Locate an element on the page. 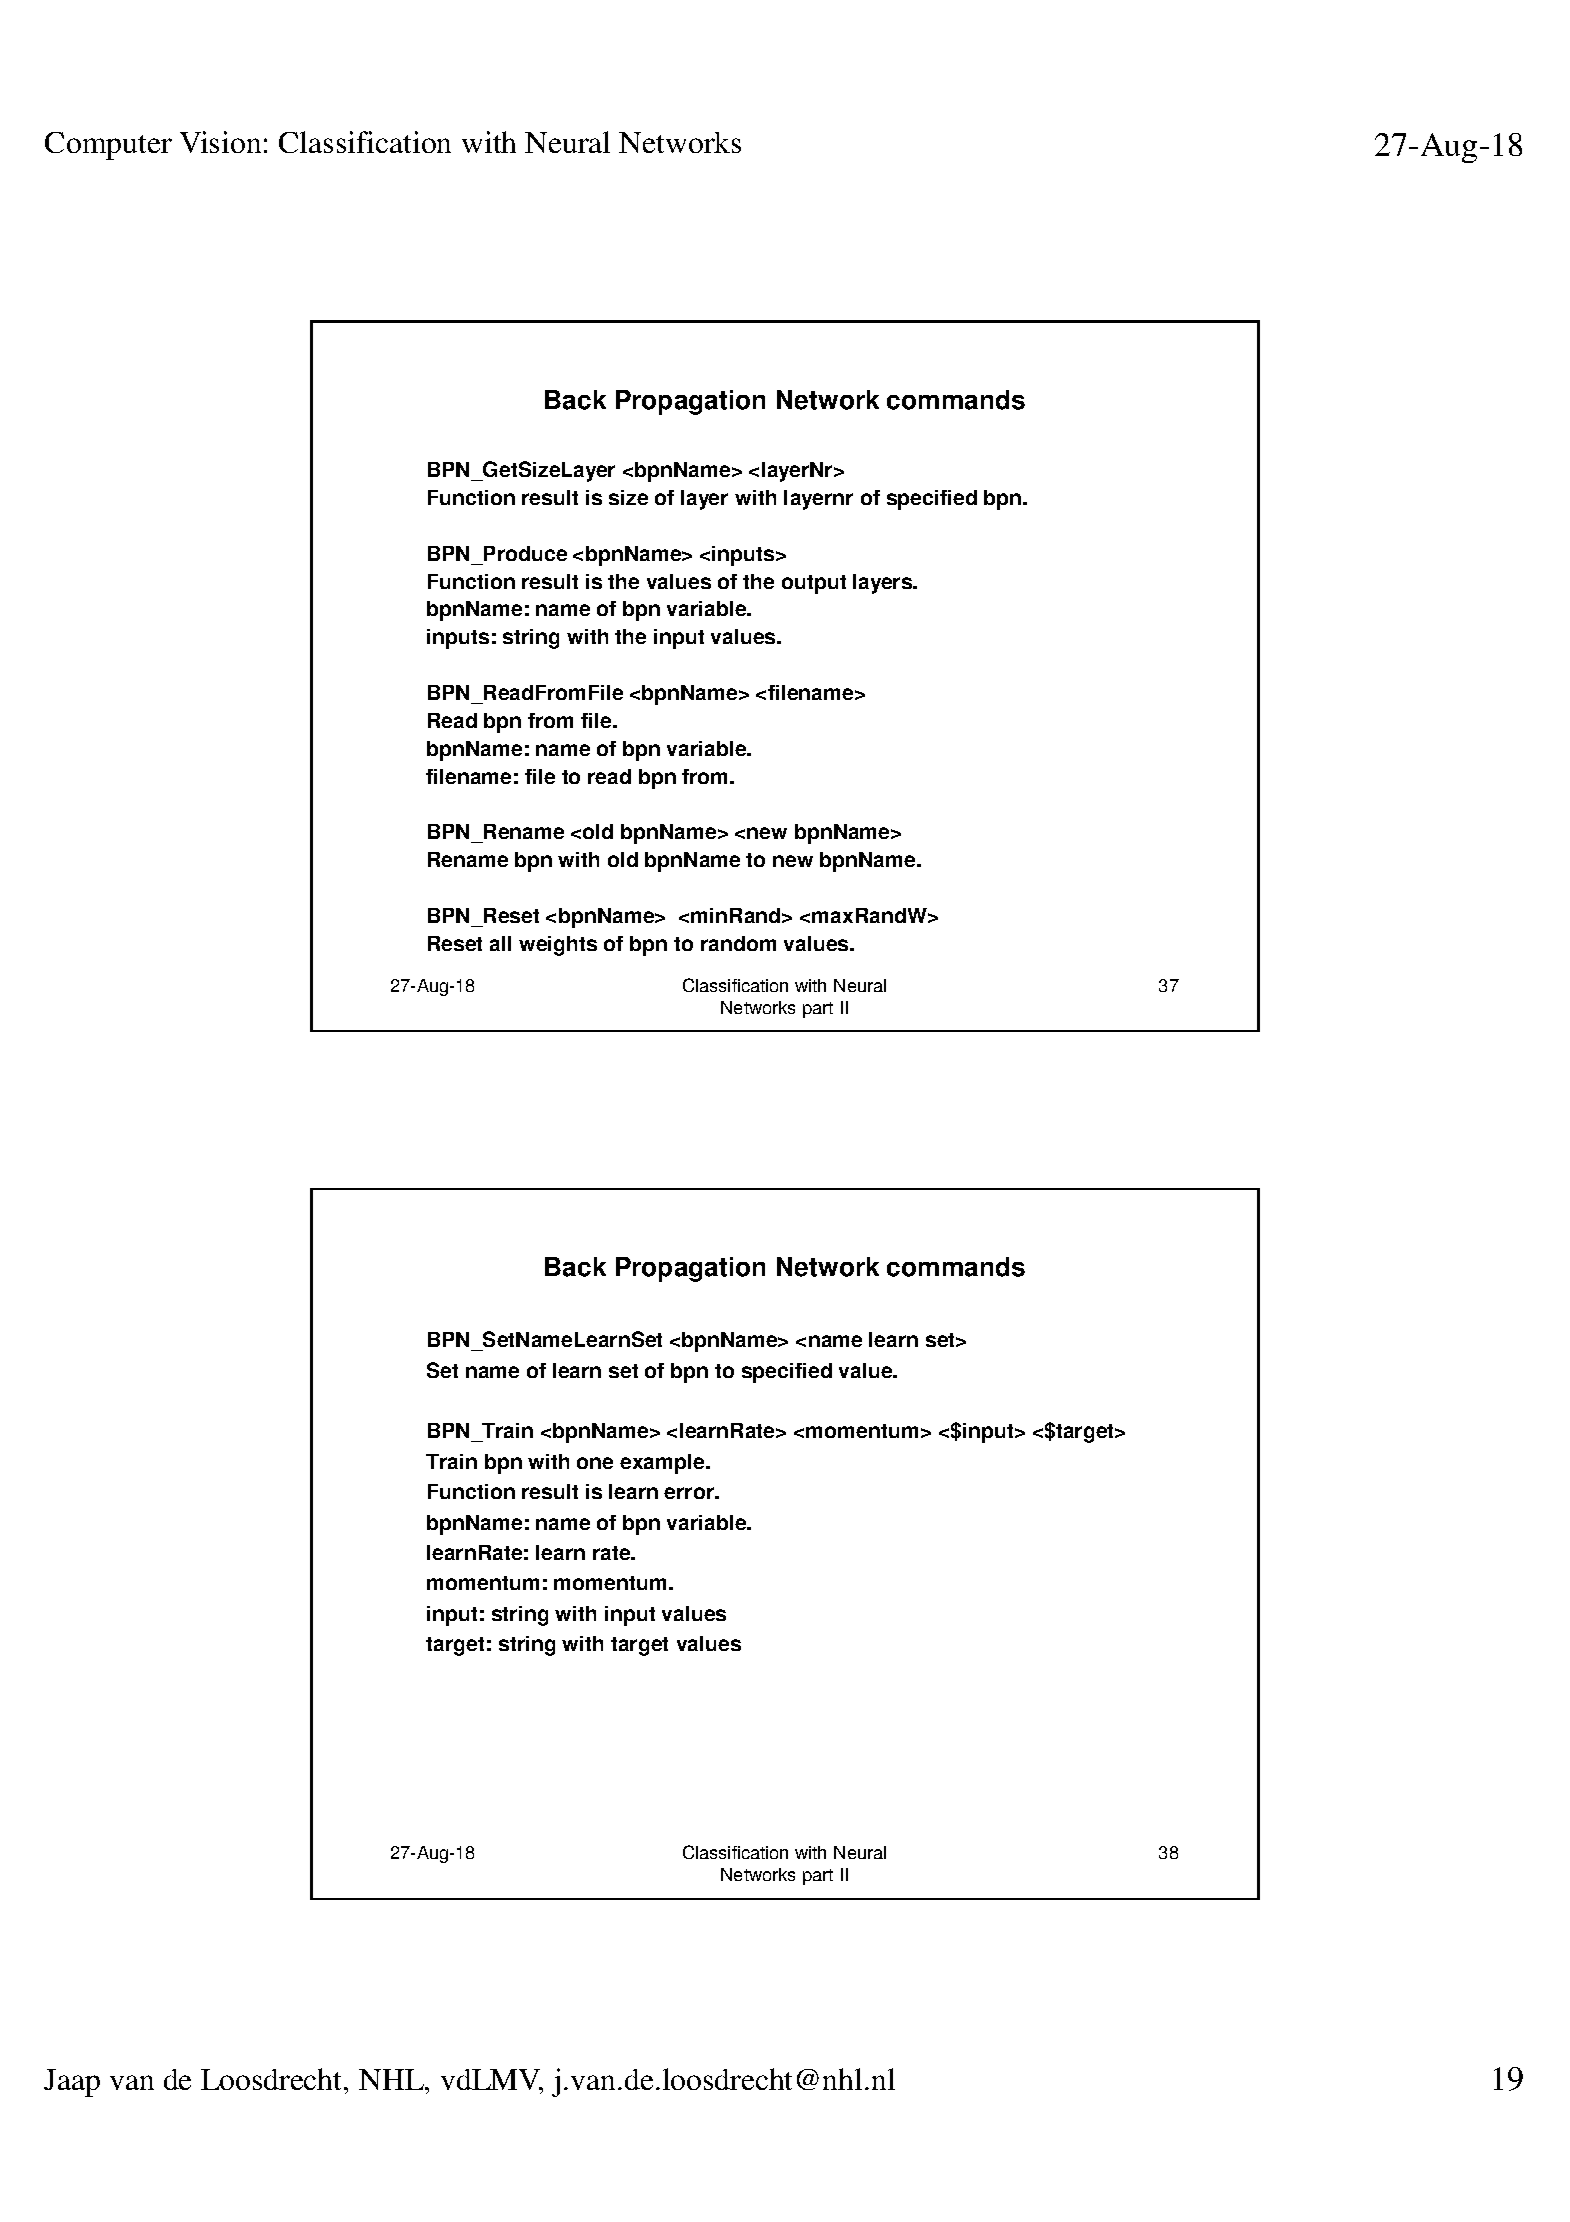  weights is located at coordinates (558, 946).
